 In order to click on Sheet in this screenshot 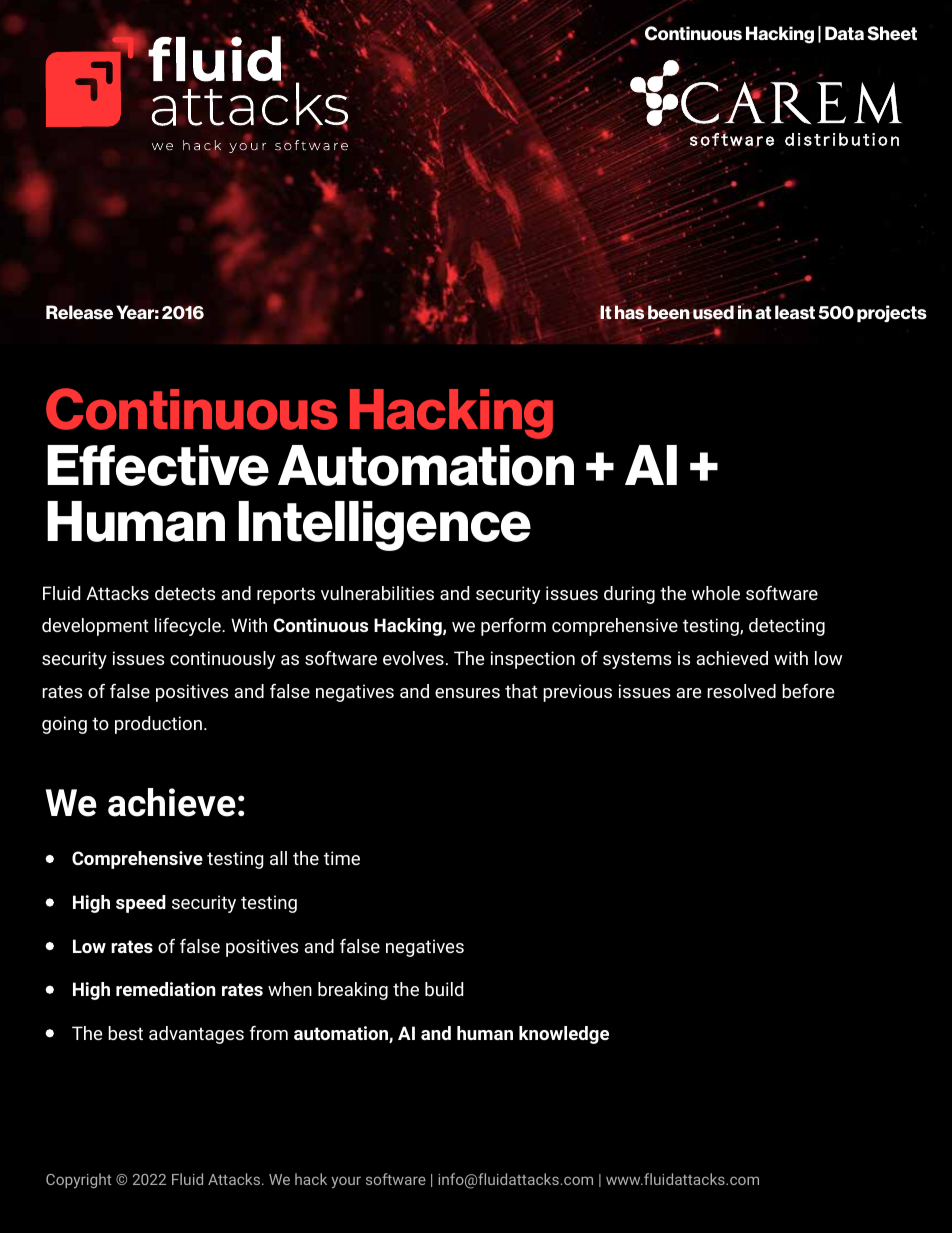, I will do `click(892, 33)`.
